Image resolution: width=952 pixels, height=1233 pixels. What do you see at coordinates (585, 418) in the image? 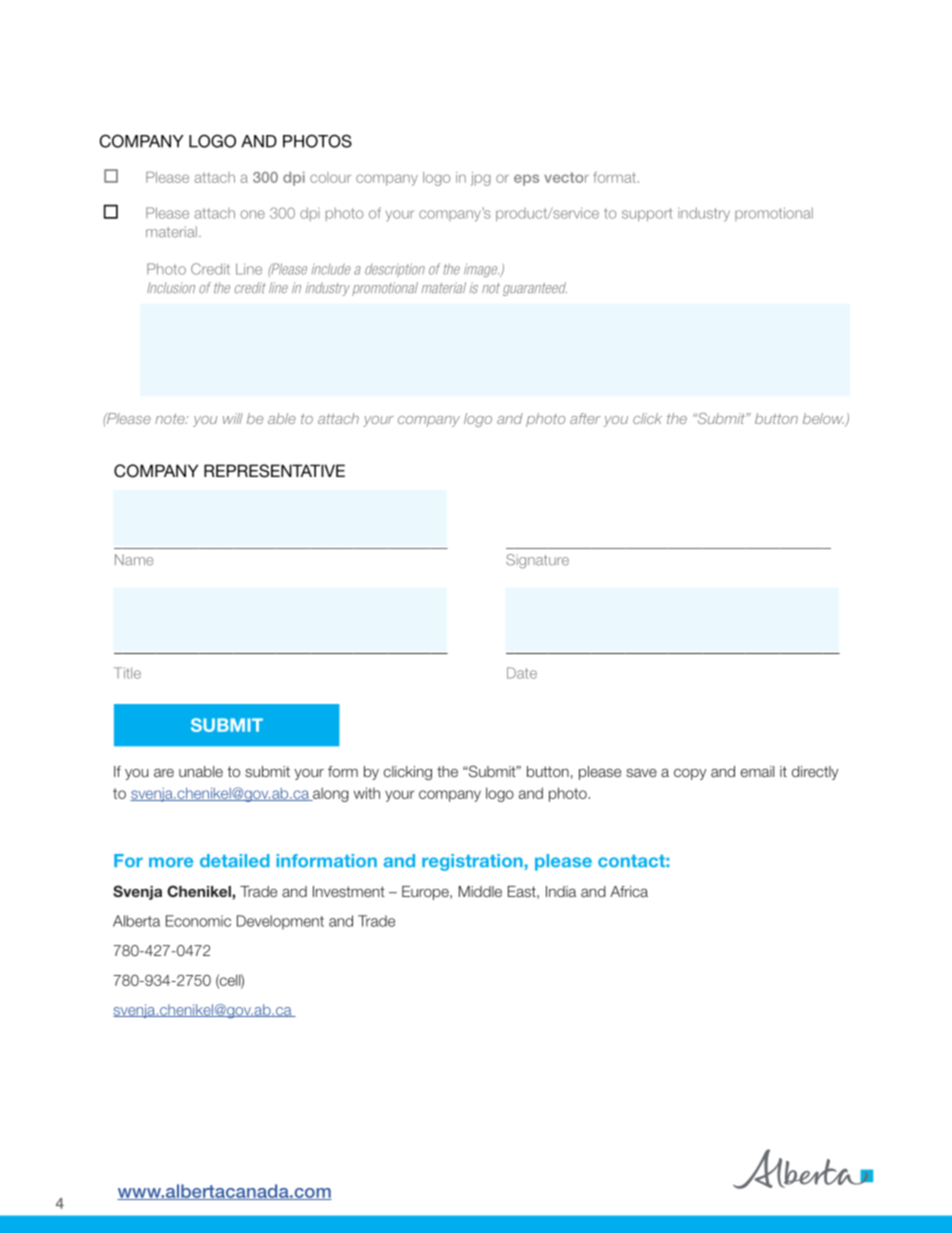
I see `after` at bounding box center [585, 418].
